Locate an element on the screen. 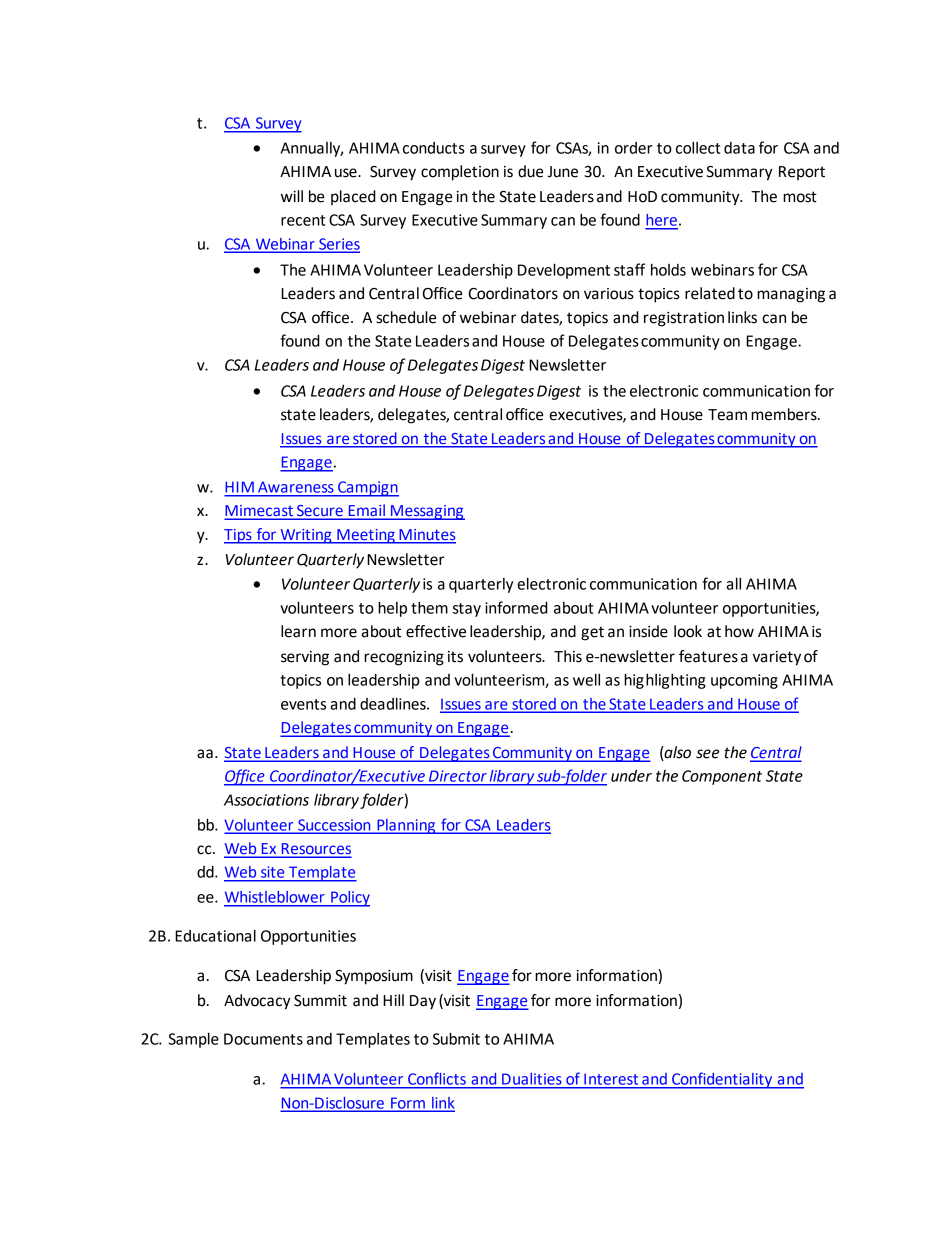  stay is located at coordinates (467, 610).
